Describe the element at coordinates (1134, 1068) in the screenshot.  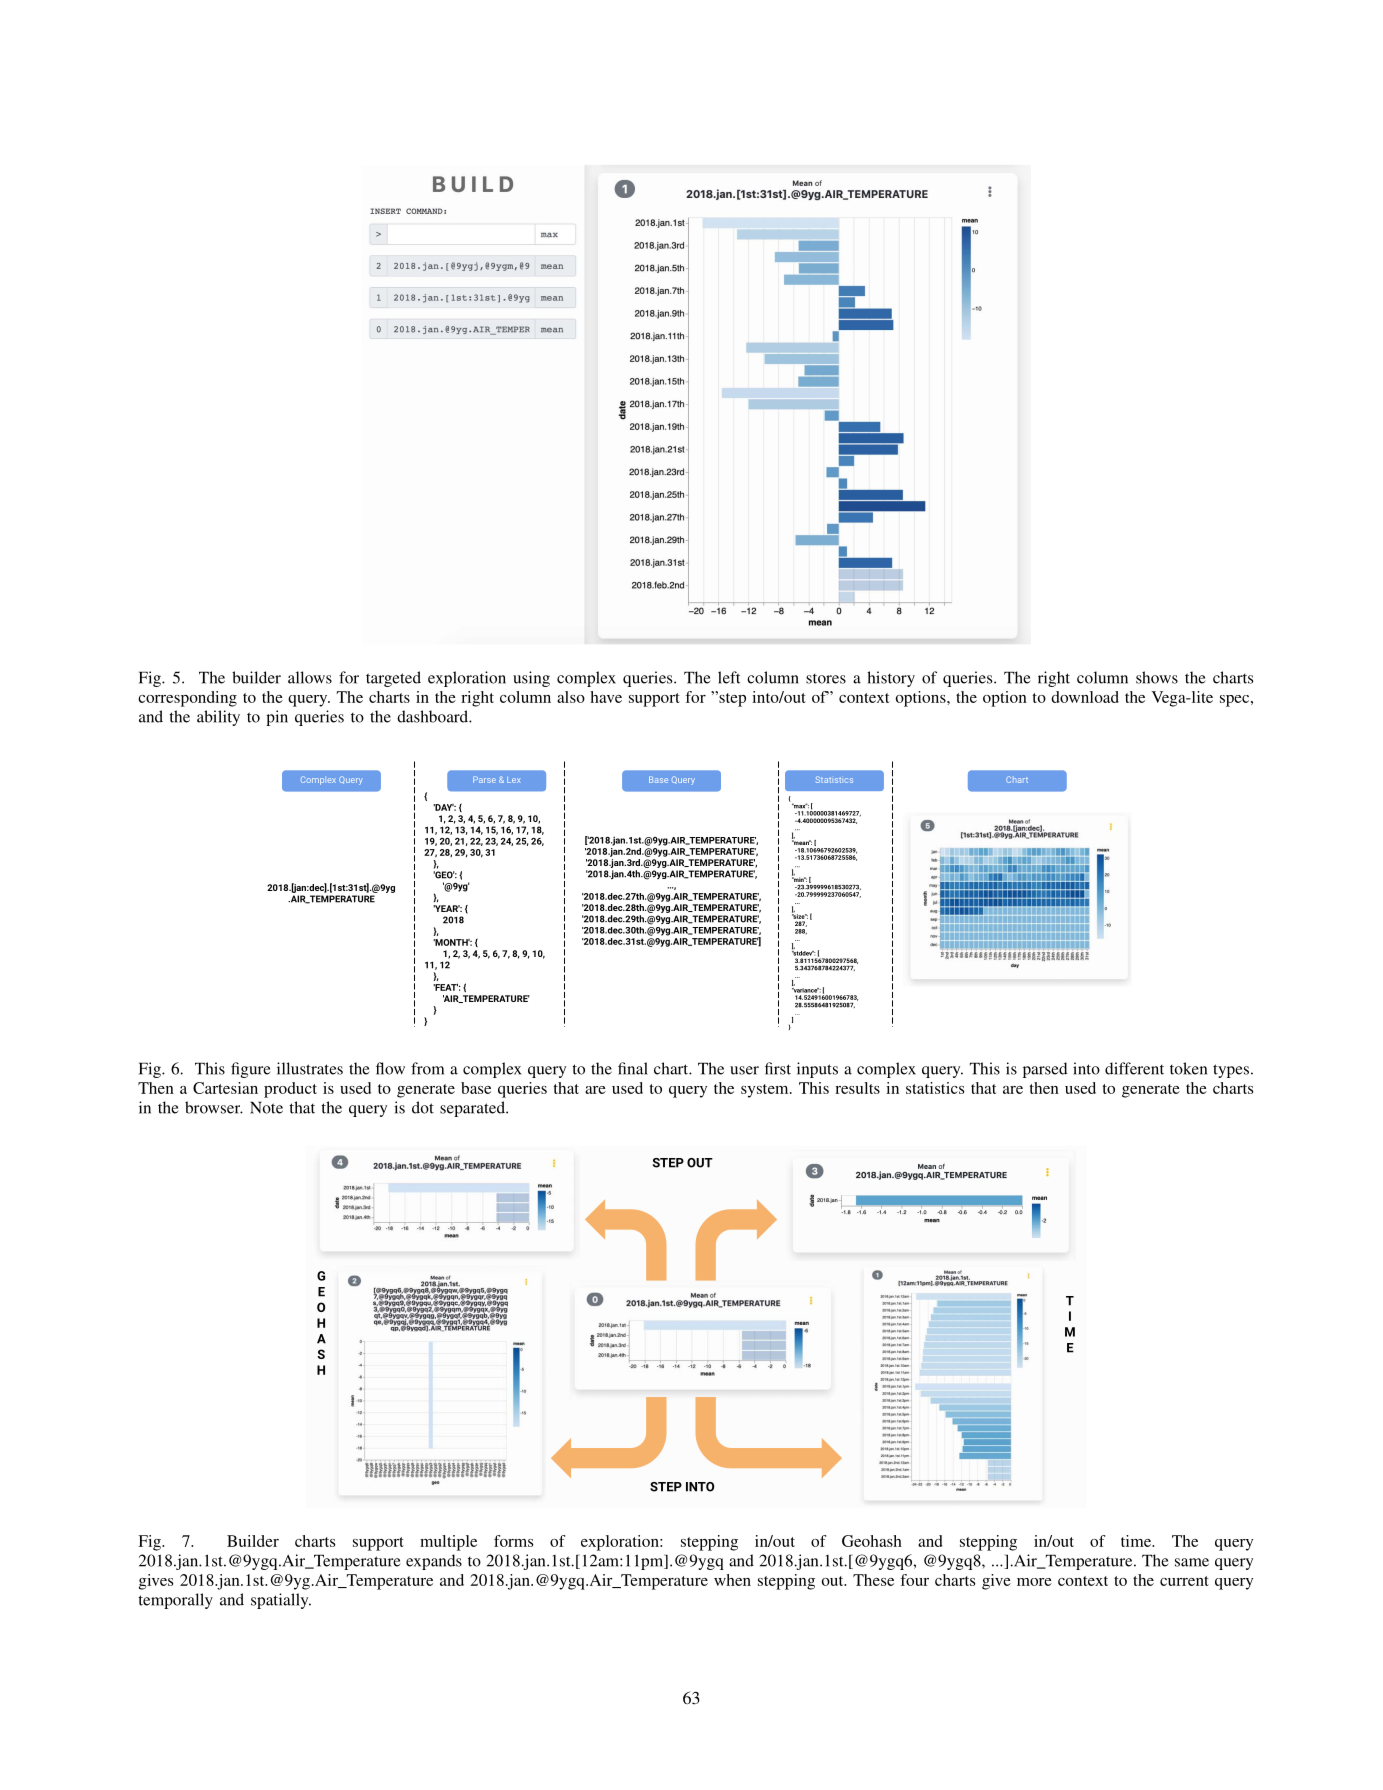
I see `different` at that location.
